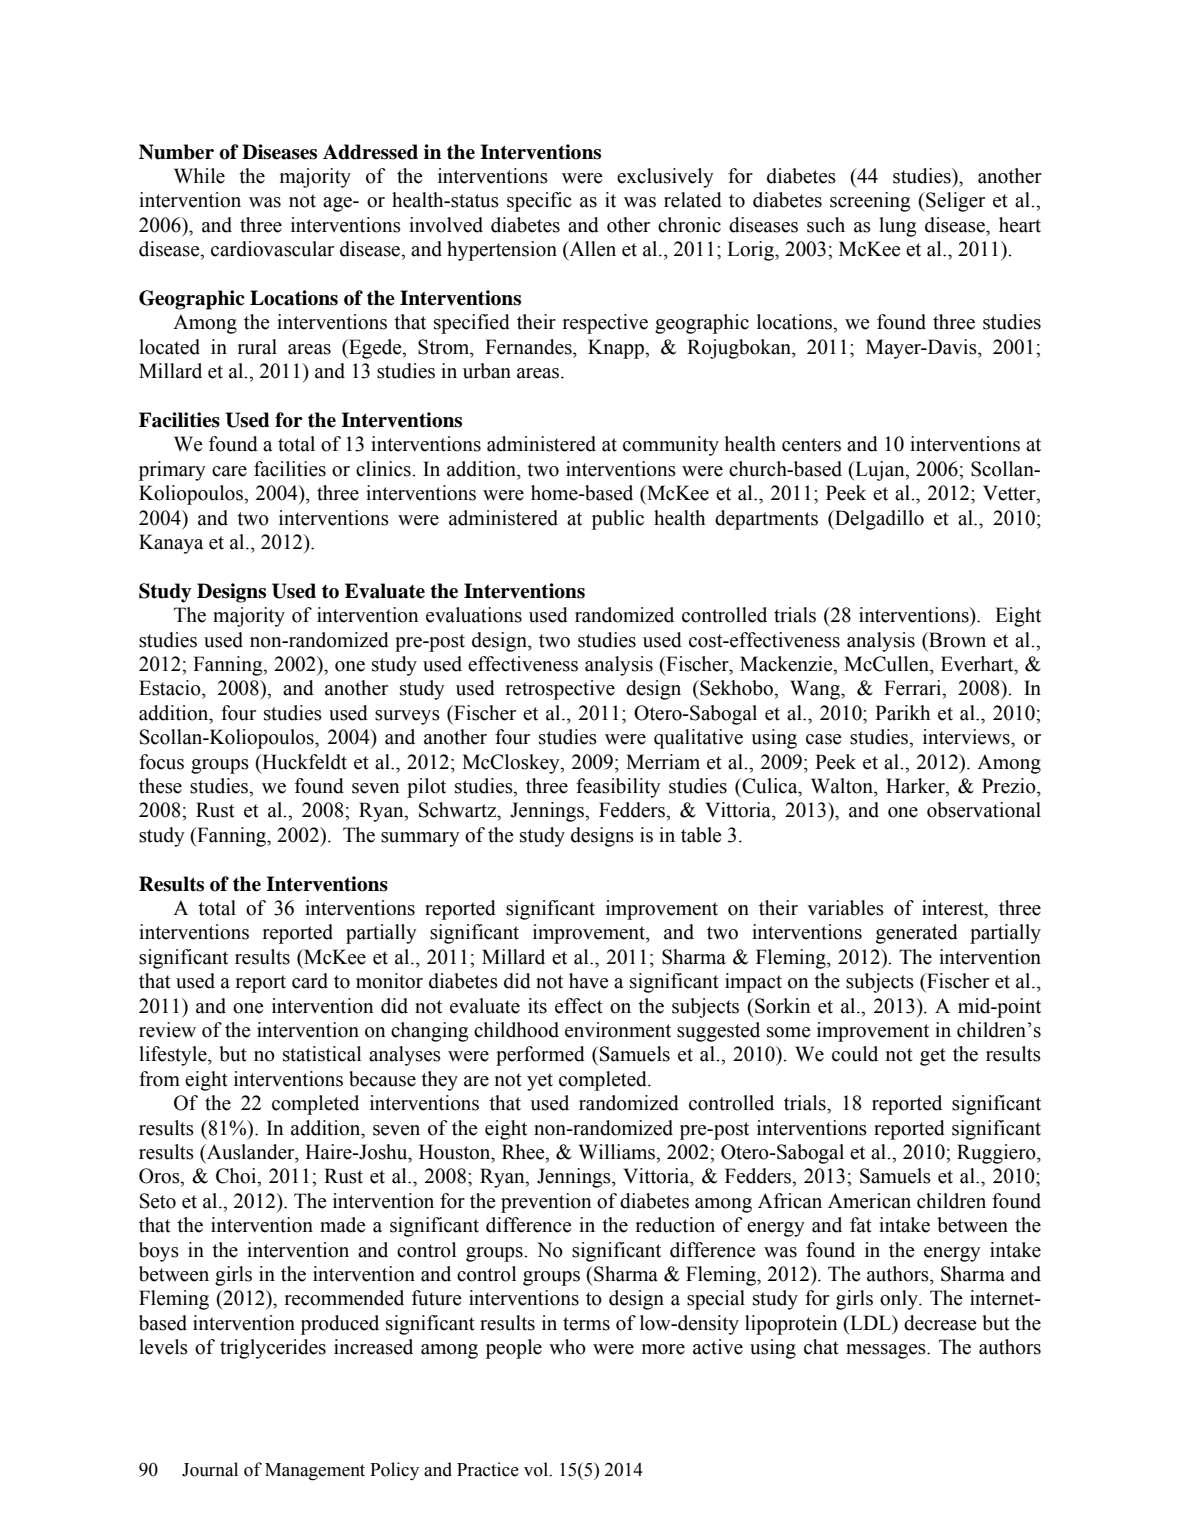 The height and width of the page is (1528, 1180). I want to click on Journal, so click(210, 1469).
